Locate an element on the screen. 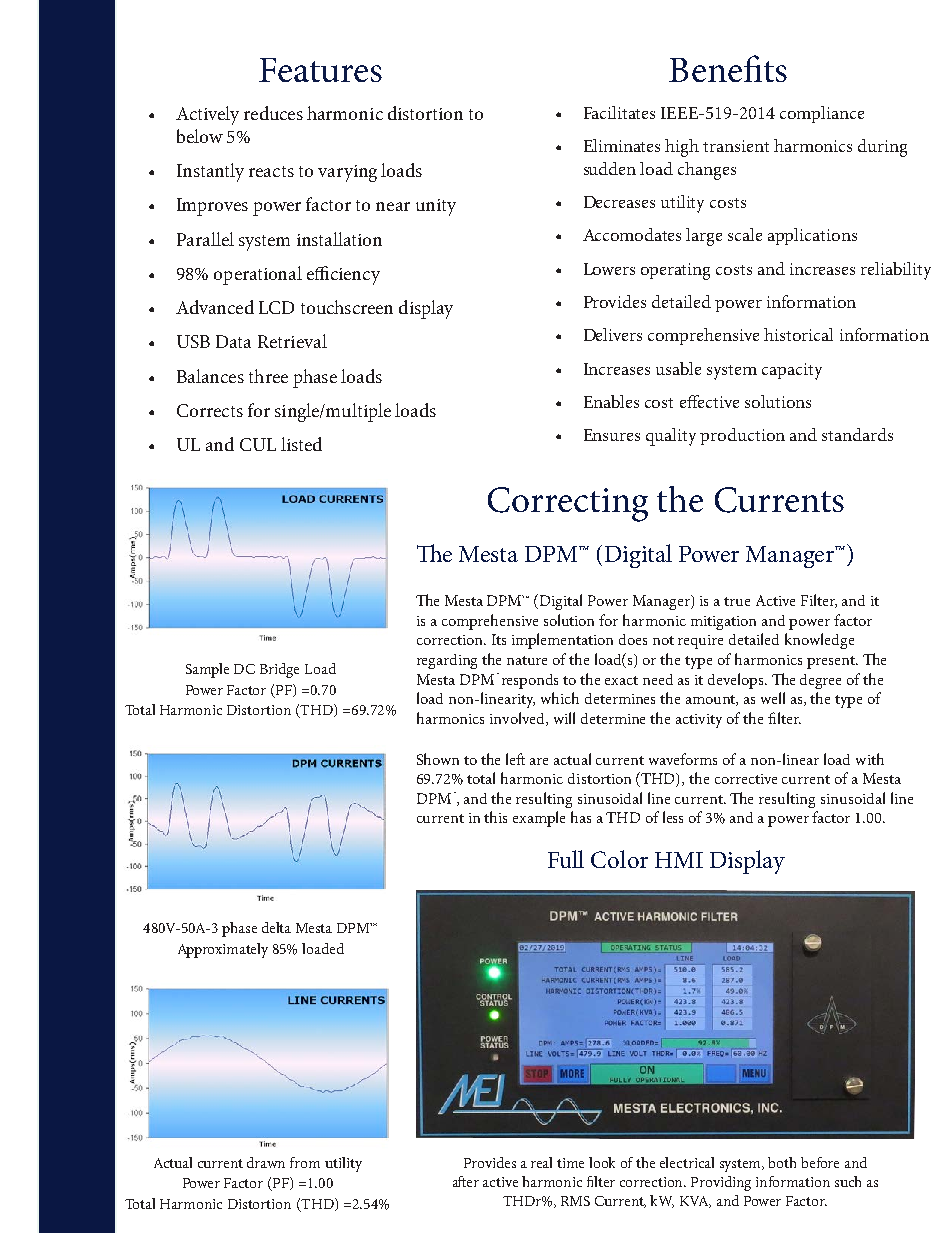 The image size is (952, 1233). before is located at coordinates (820, 1162).
